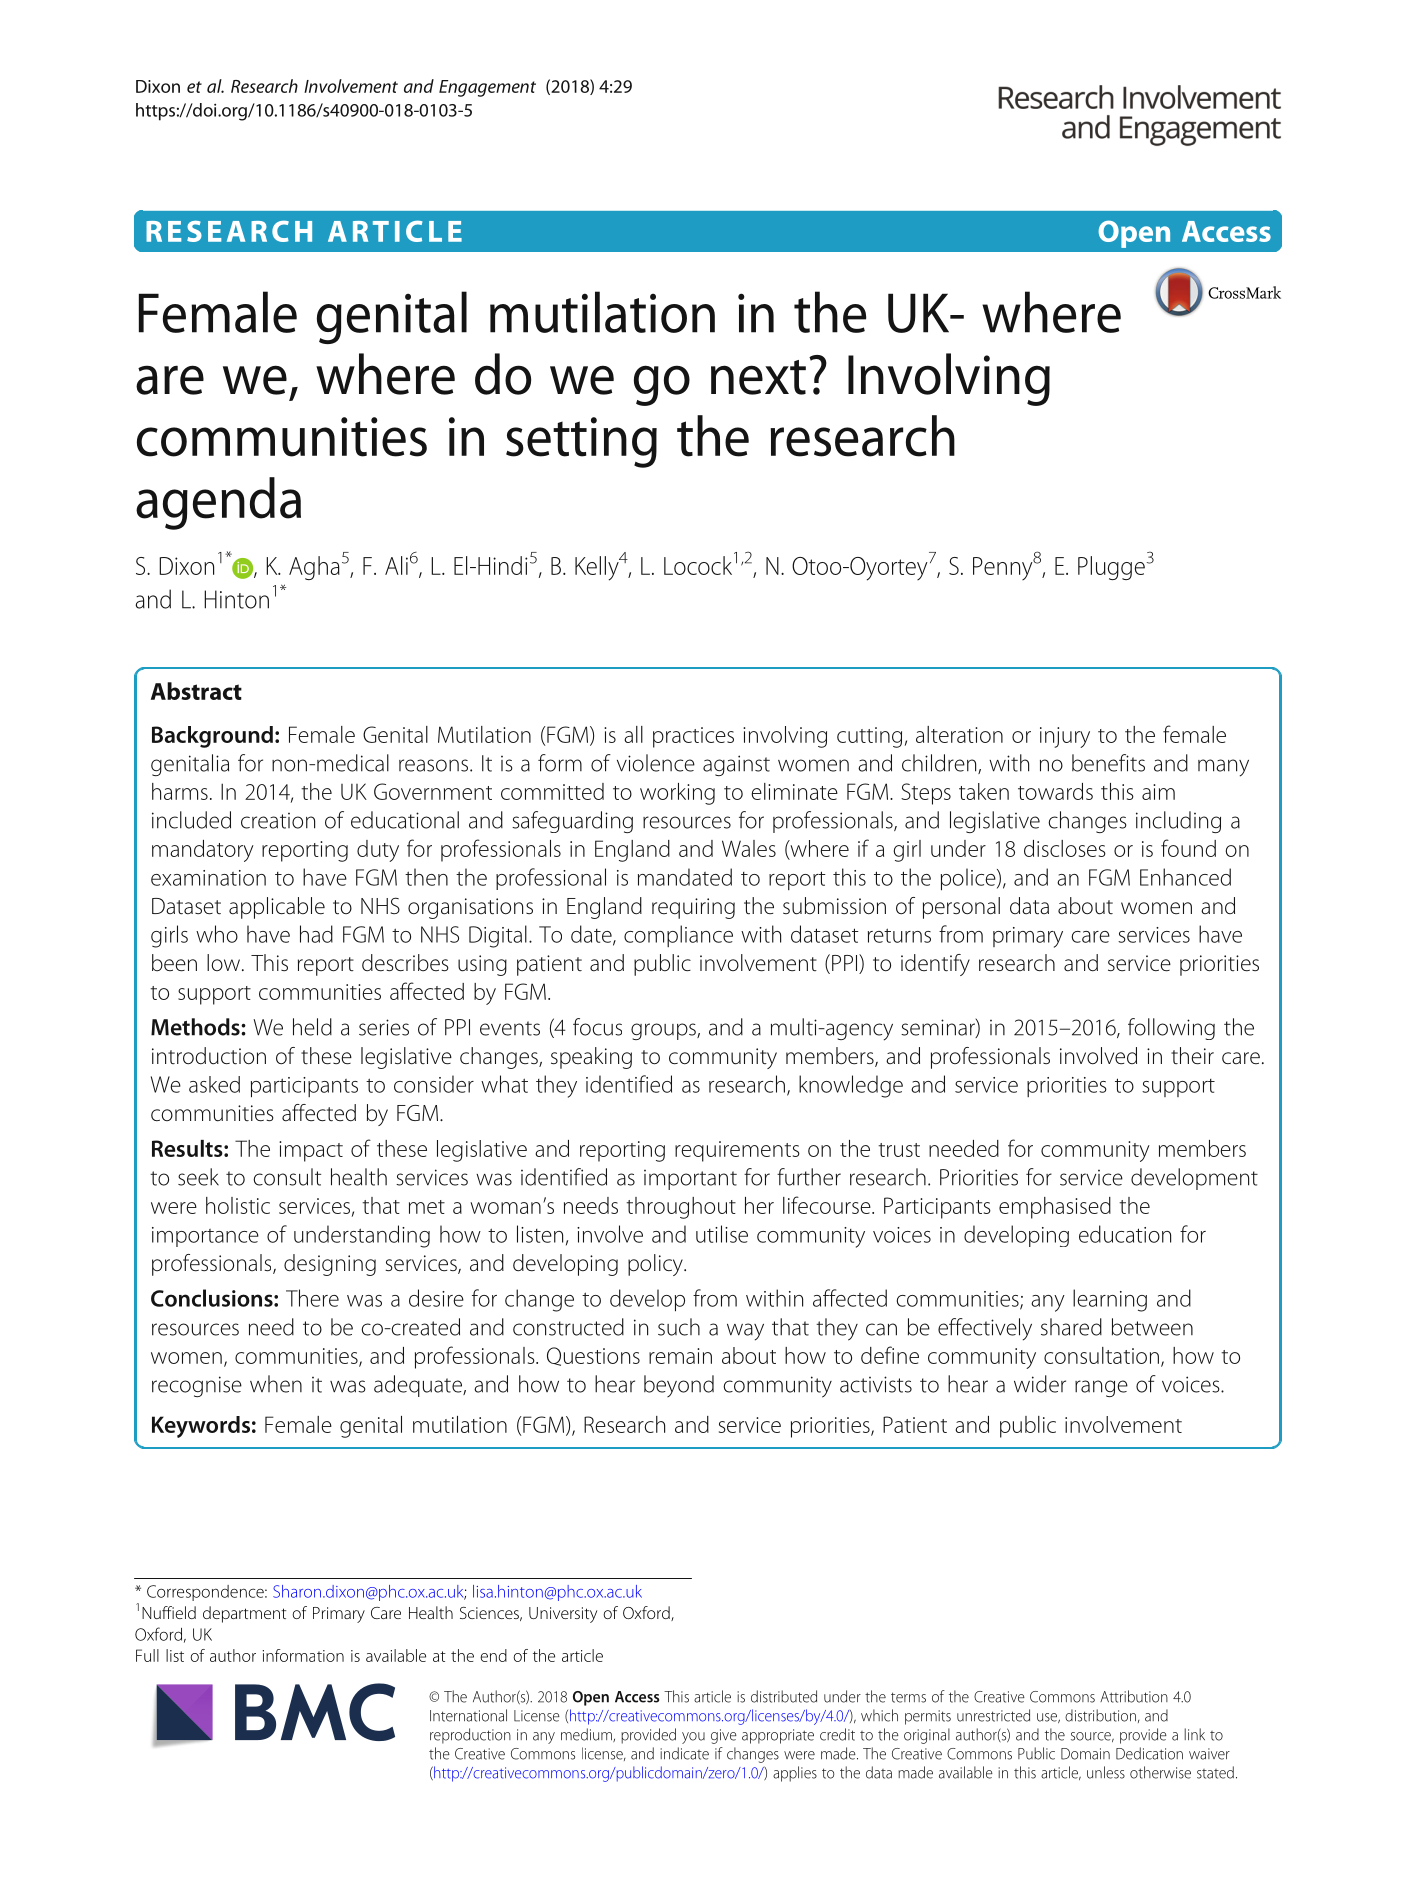  I want to click on next, so click(758, 377).
